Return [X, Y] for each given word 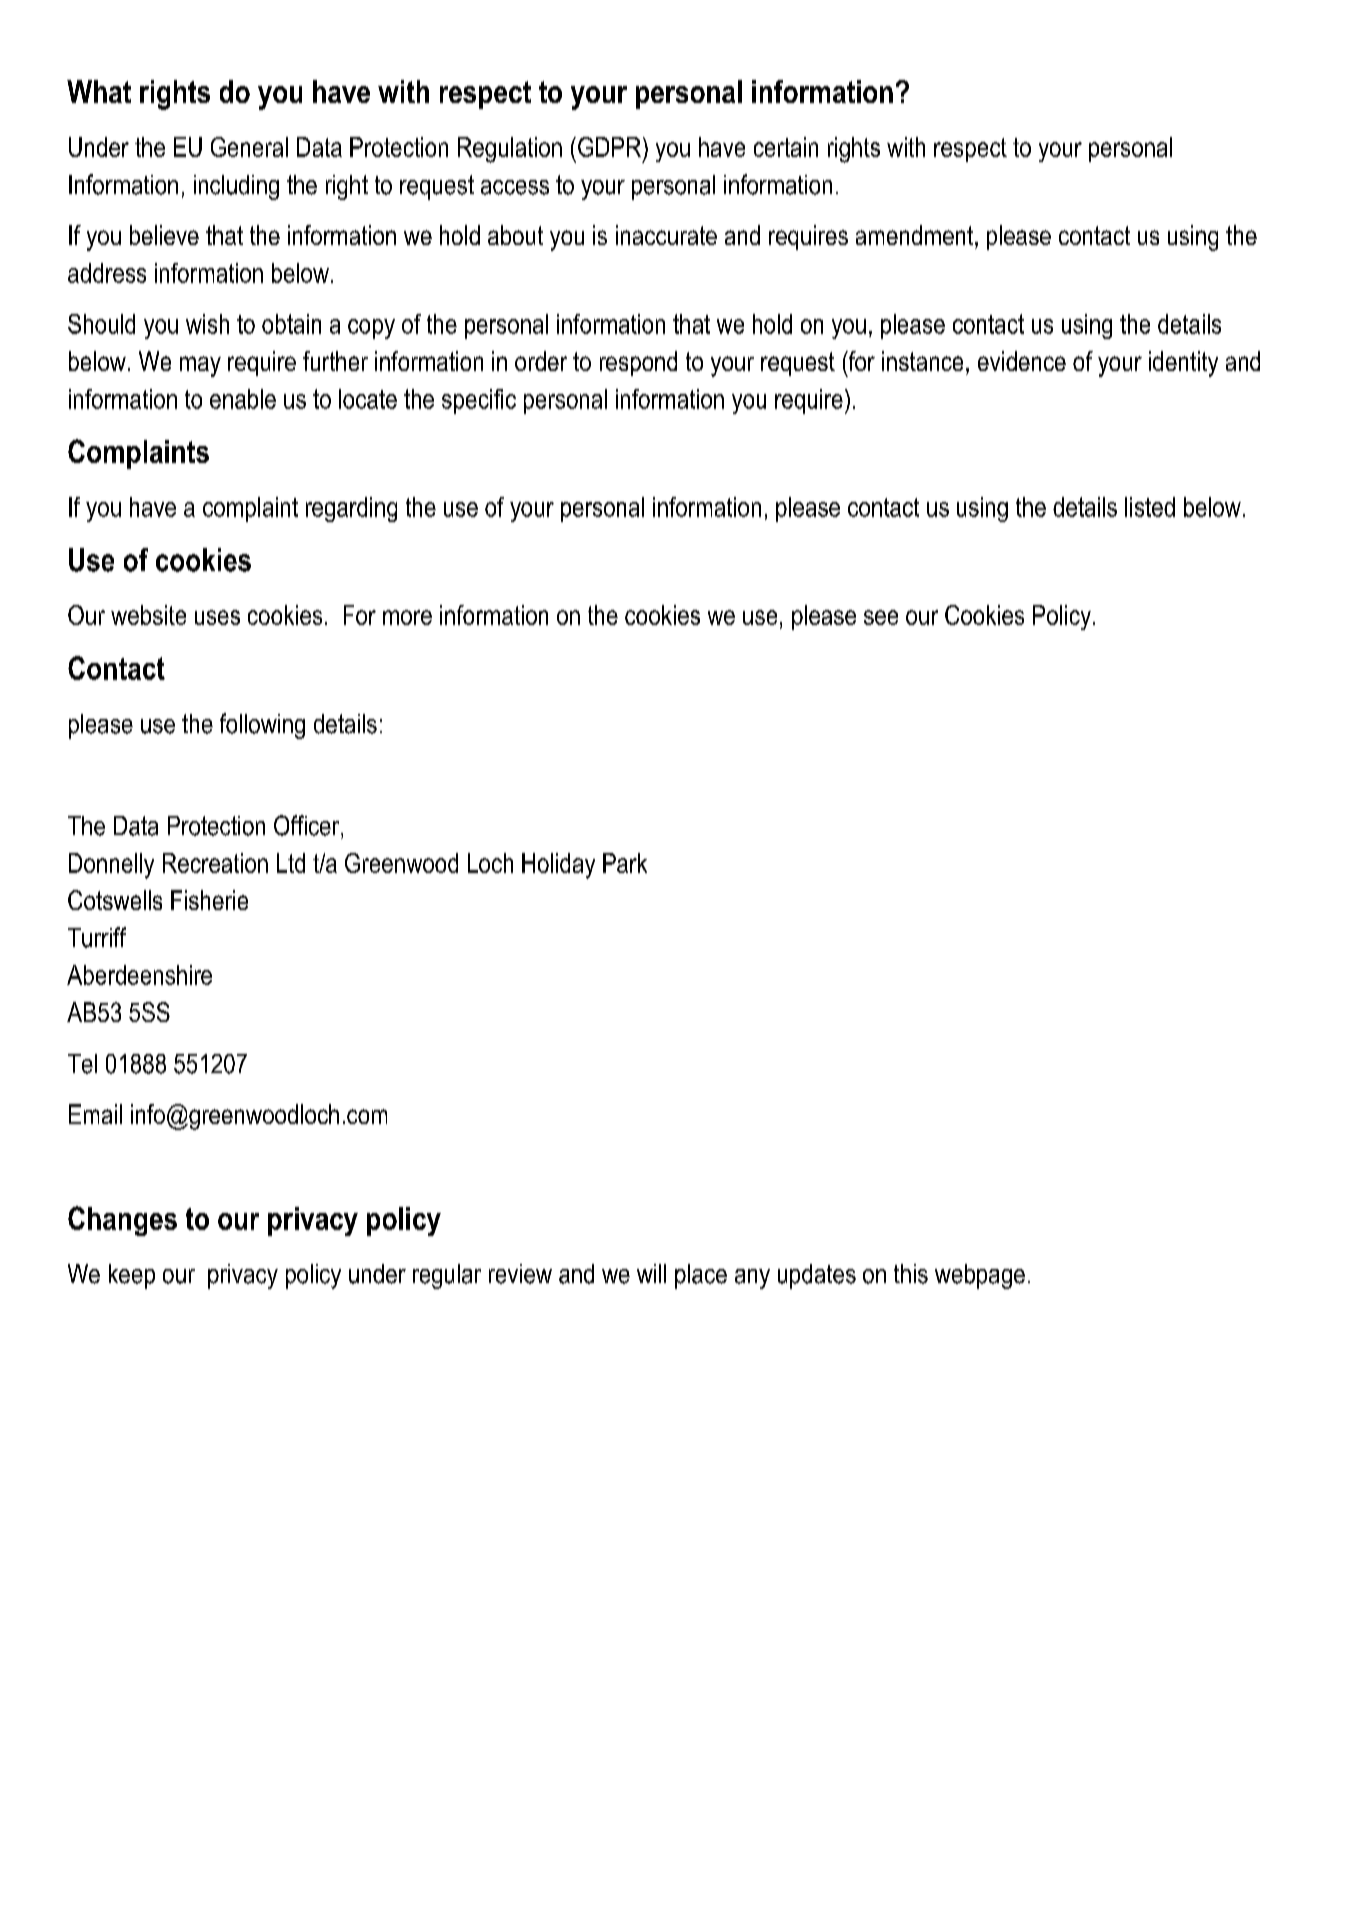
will [651, 1273]
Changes [122, 1221]
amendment [916, 235]
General [249, 147]
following [262, 726]
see [881, 617]
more [407, 617]
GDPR [611, 147]
